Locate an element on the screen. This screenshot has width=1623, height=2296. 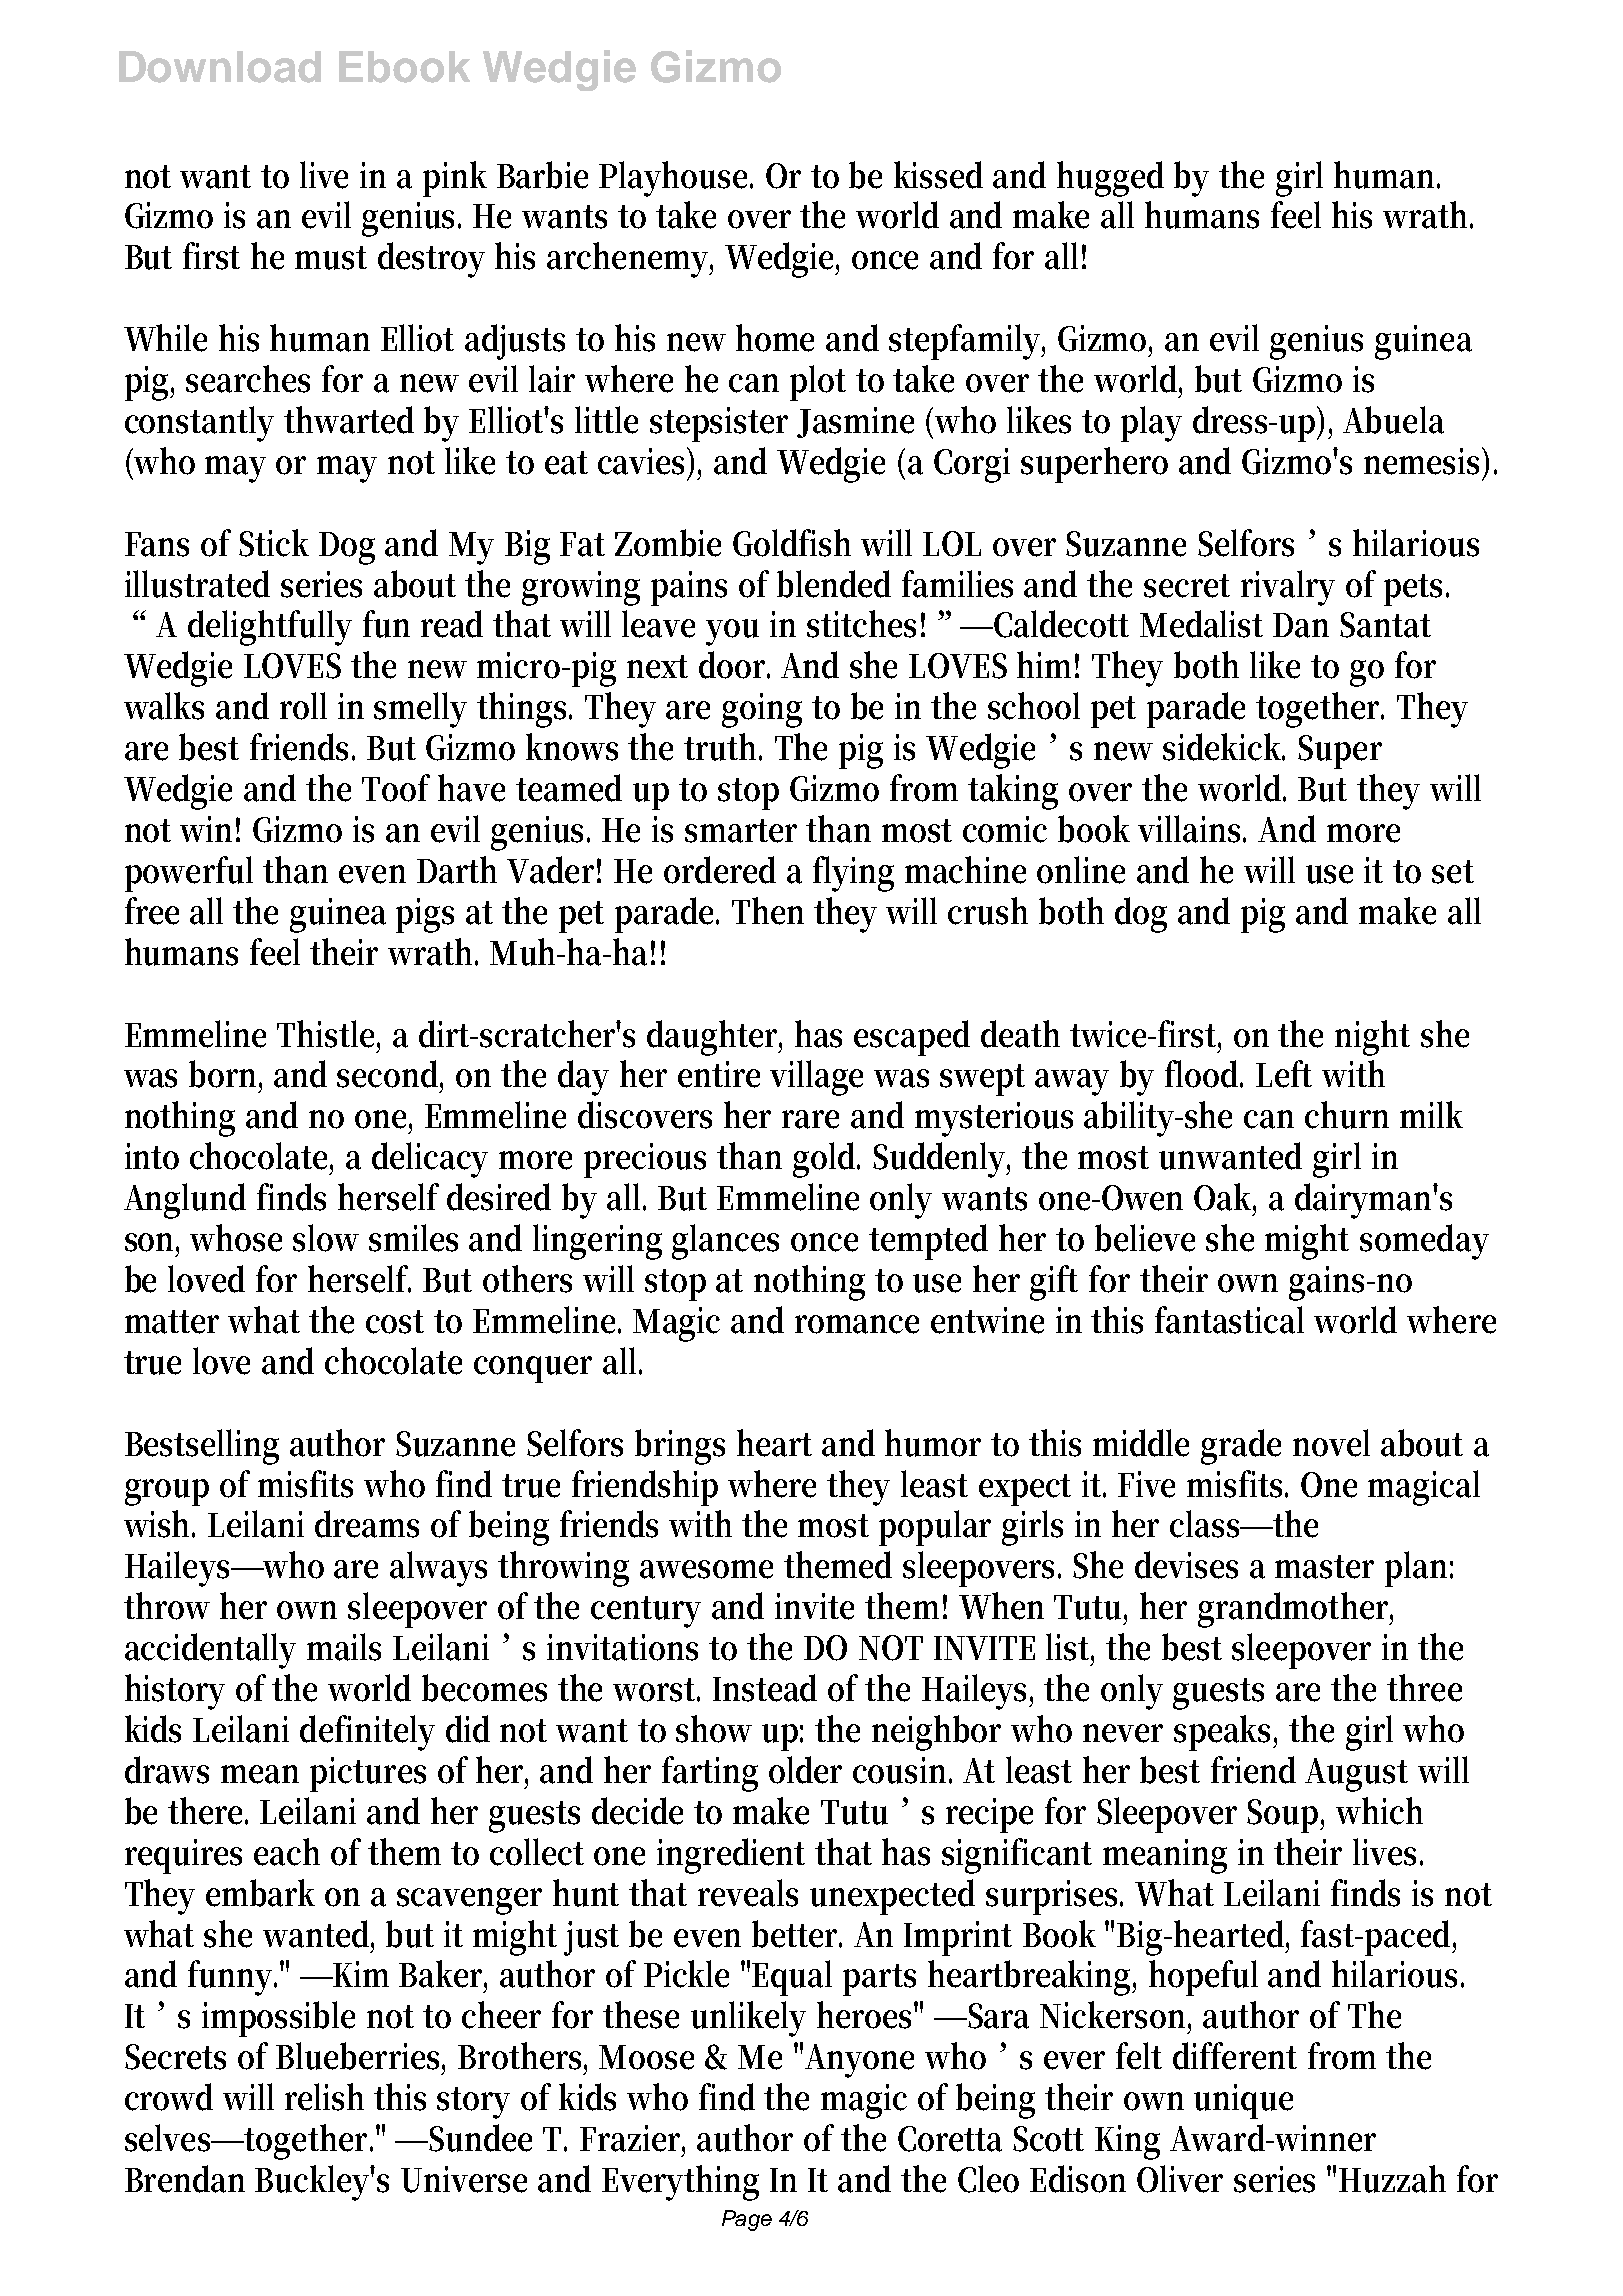
kissed is located at coordinates (938, 175).
